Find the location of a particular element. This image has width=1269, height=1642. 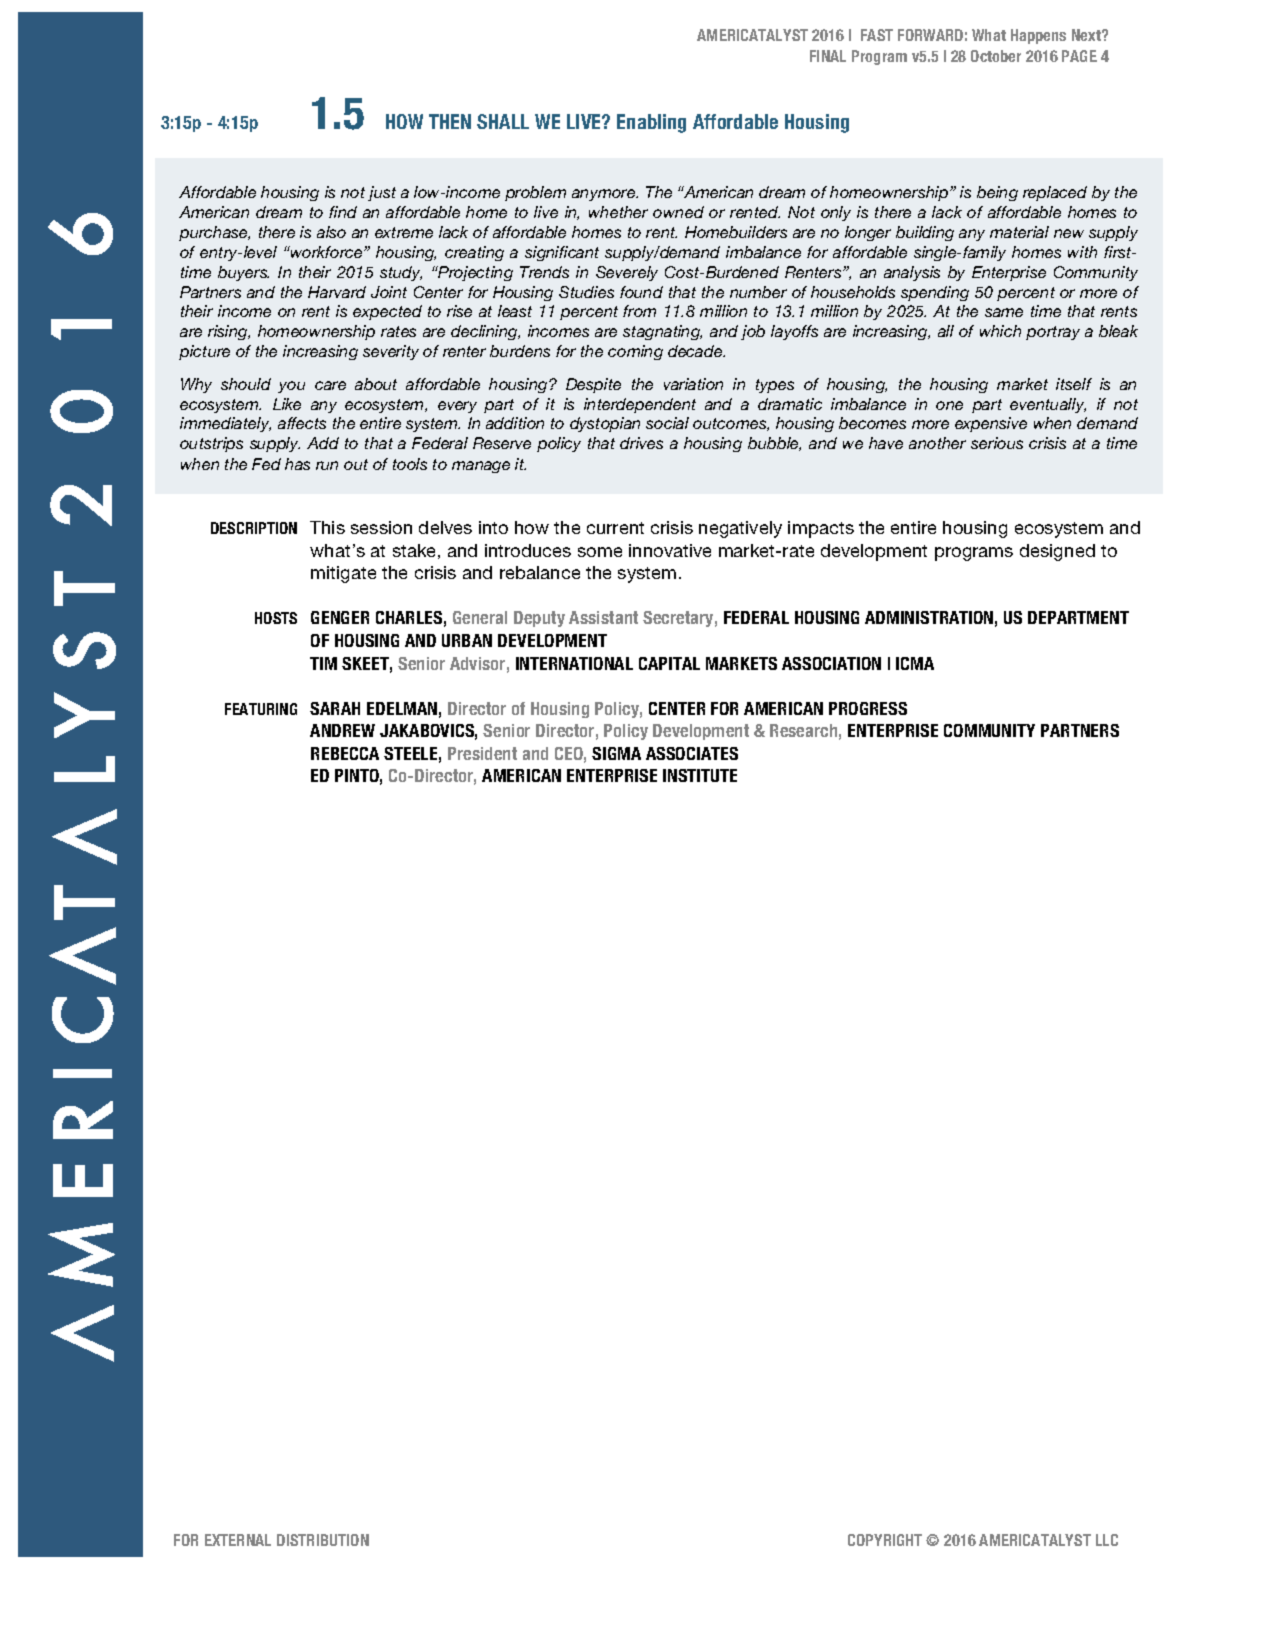

October is located at coordinates (996, 56).
